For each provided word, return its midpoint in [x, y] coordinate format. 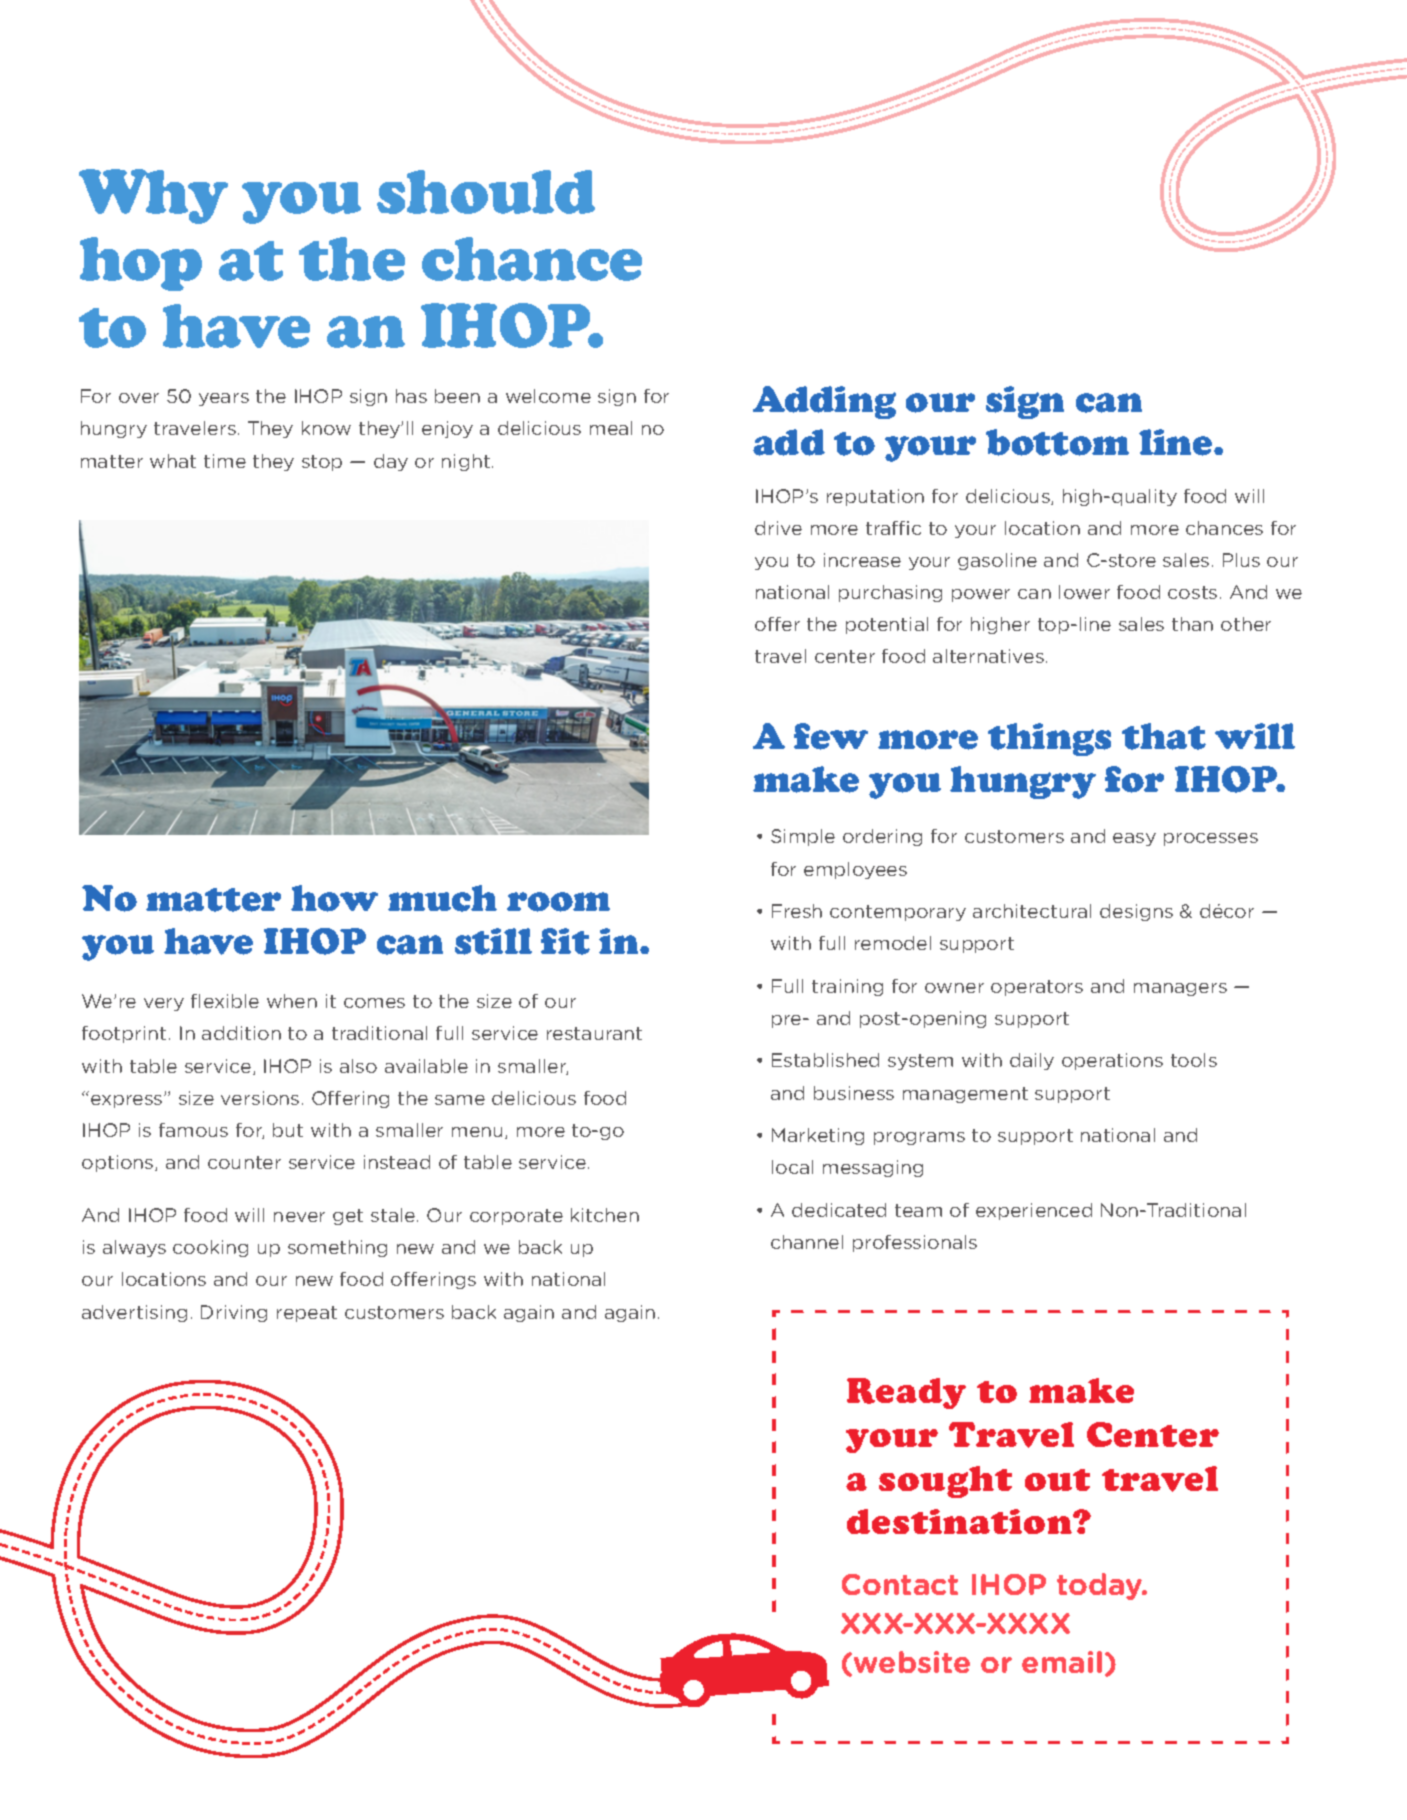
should [486, 192]
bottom [1057, 442]
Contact [900, 1584]
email [1062, 1662]
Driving [234, 1313]
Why [153, 196]
